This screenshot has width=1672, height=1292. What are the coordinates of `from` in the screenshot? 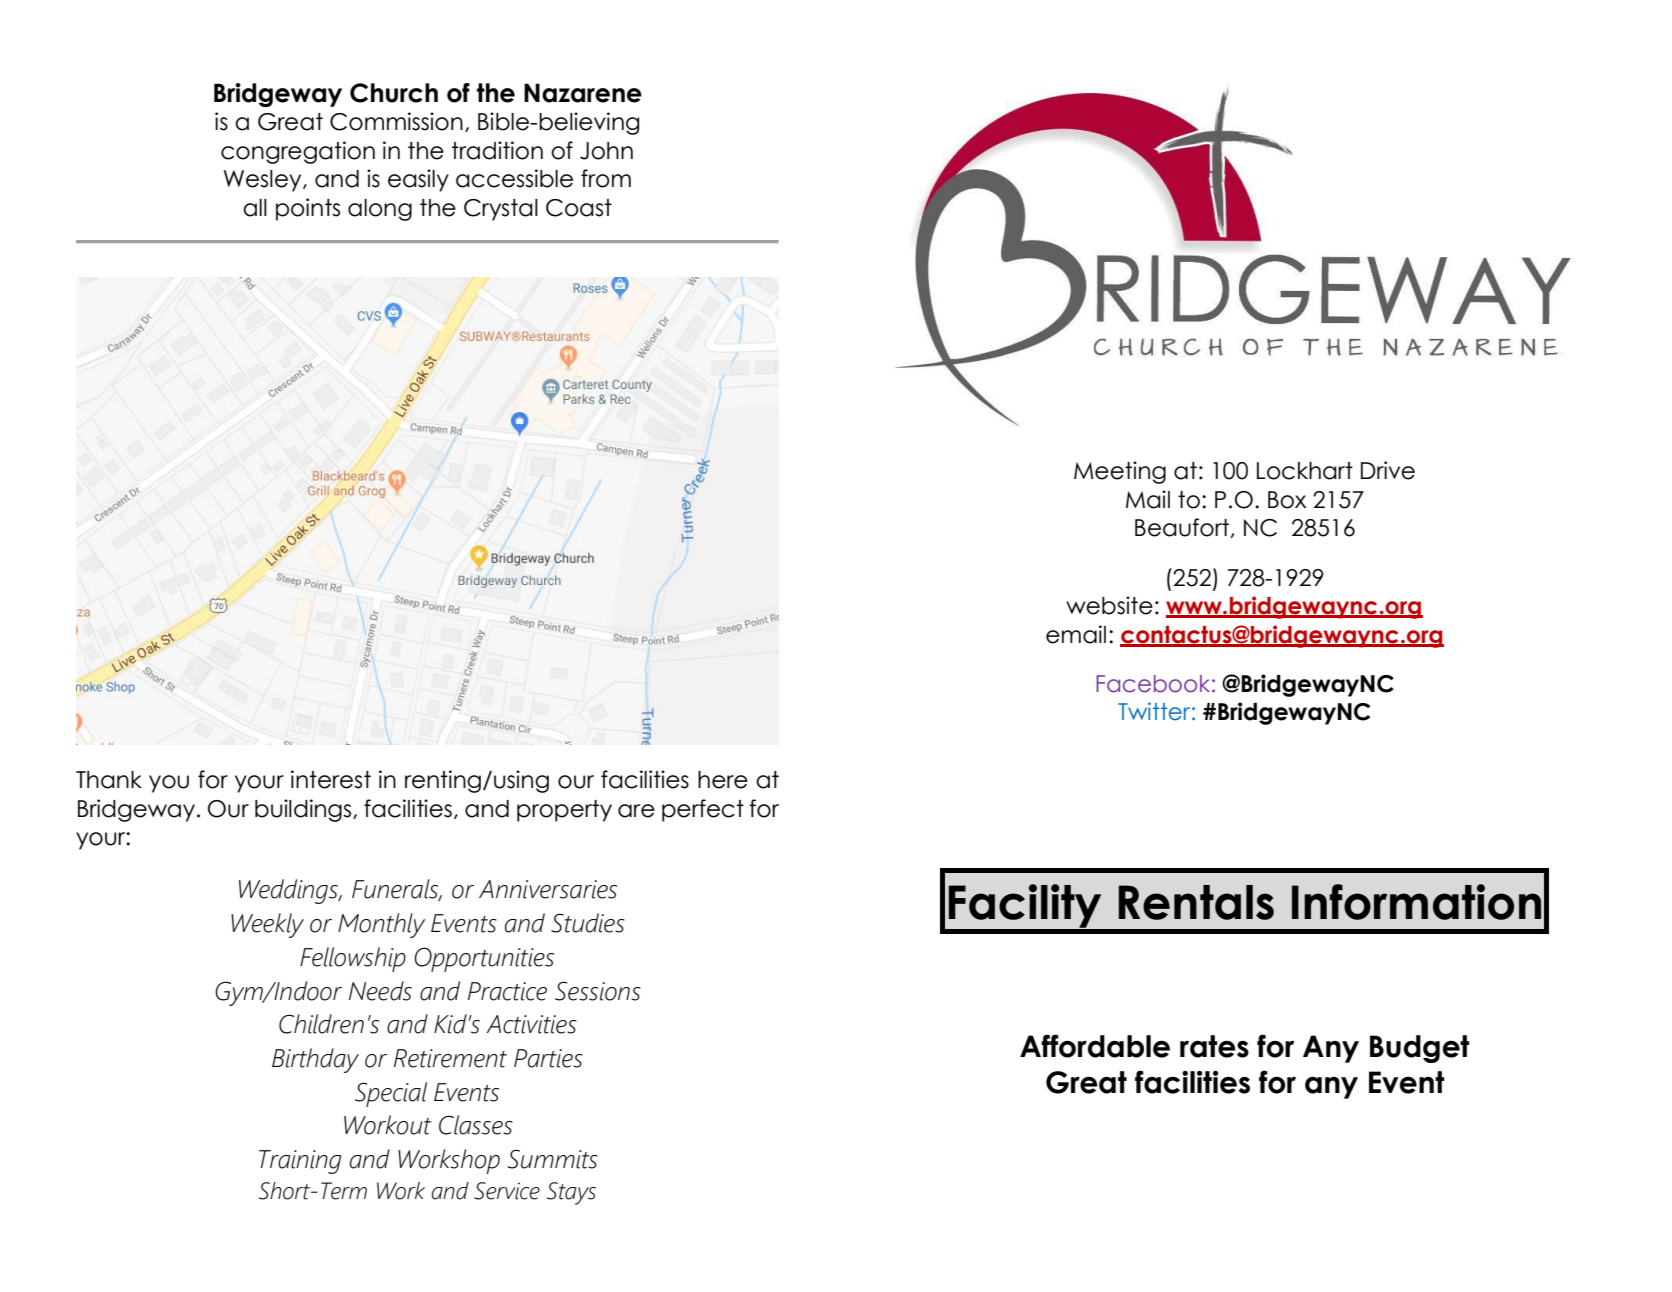 It's located at (606, 178).
